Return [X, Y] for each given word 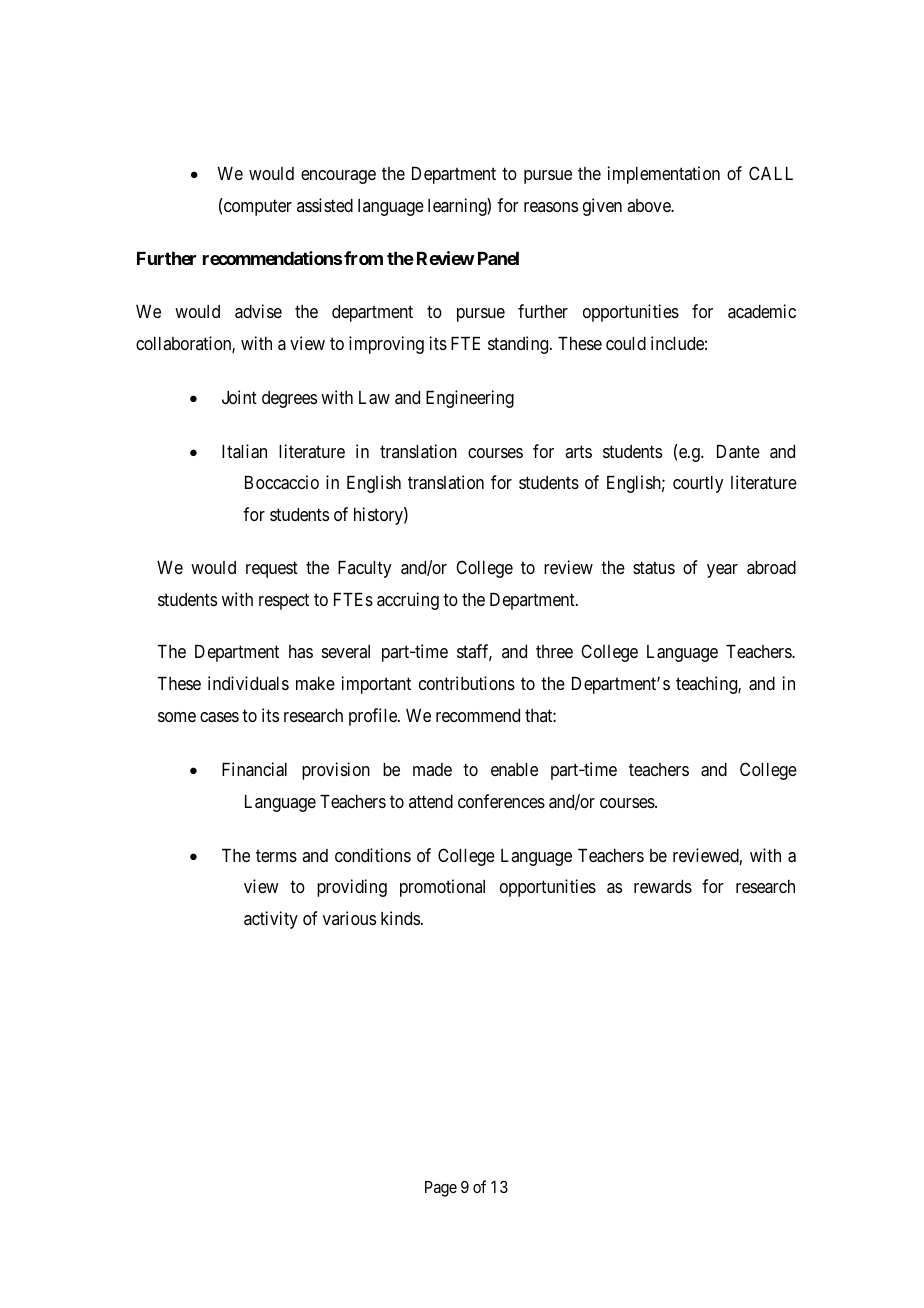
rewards [663, 886]
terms [276, 855]
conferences [501, 801]
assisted [325, 205]
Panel [498, 258]
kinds [400, 918]
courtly [698, 484]
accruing [408, 601]
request [272, 569]
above [649, 205]
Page [441, 1189]
